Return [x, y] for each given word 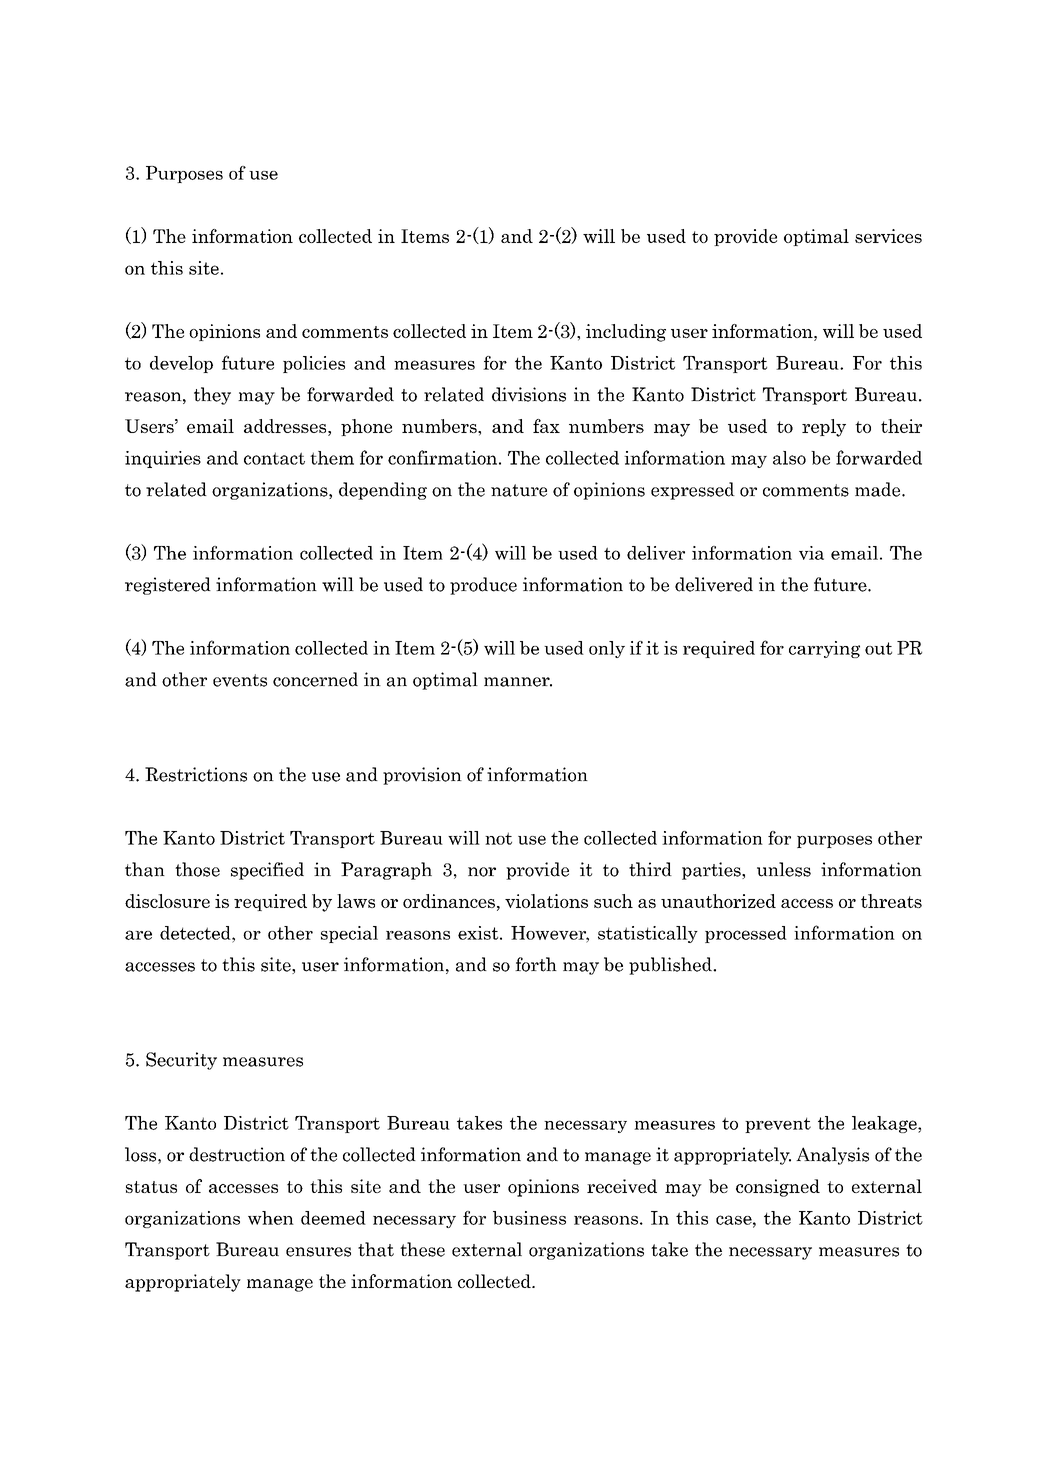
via [811, 553]
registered [168, 586]
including [626, 333]
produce [483, 586]
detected [196, 933]
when [271, 1218]
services [888, 236]
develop [181, 364]
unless [784, 869]
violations [546, 901]
